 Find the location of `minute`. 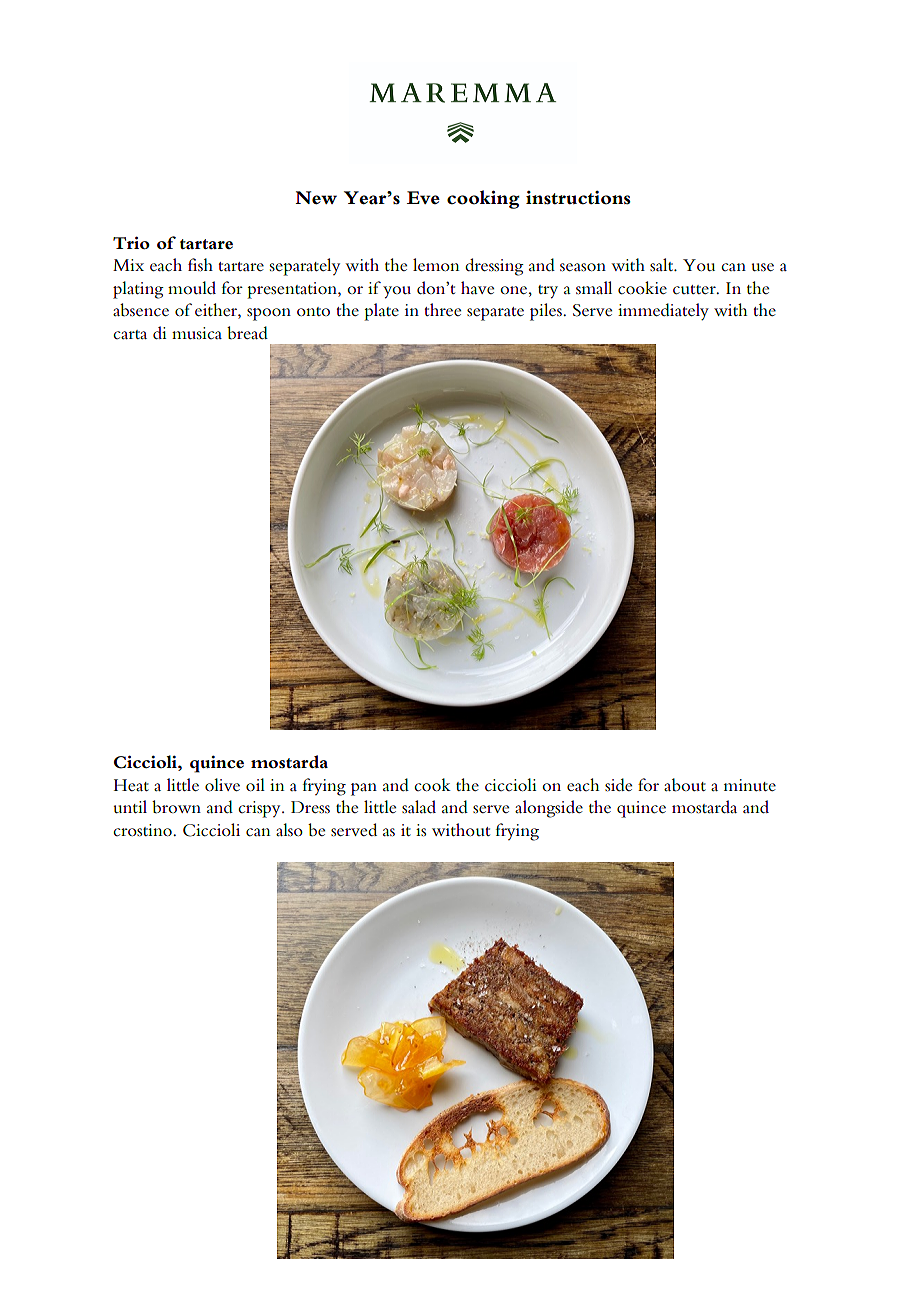

minute is located at coordinates (750, 785).
